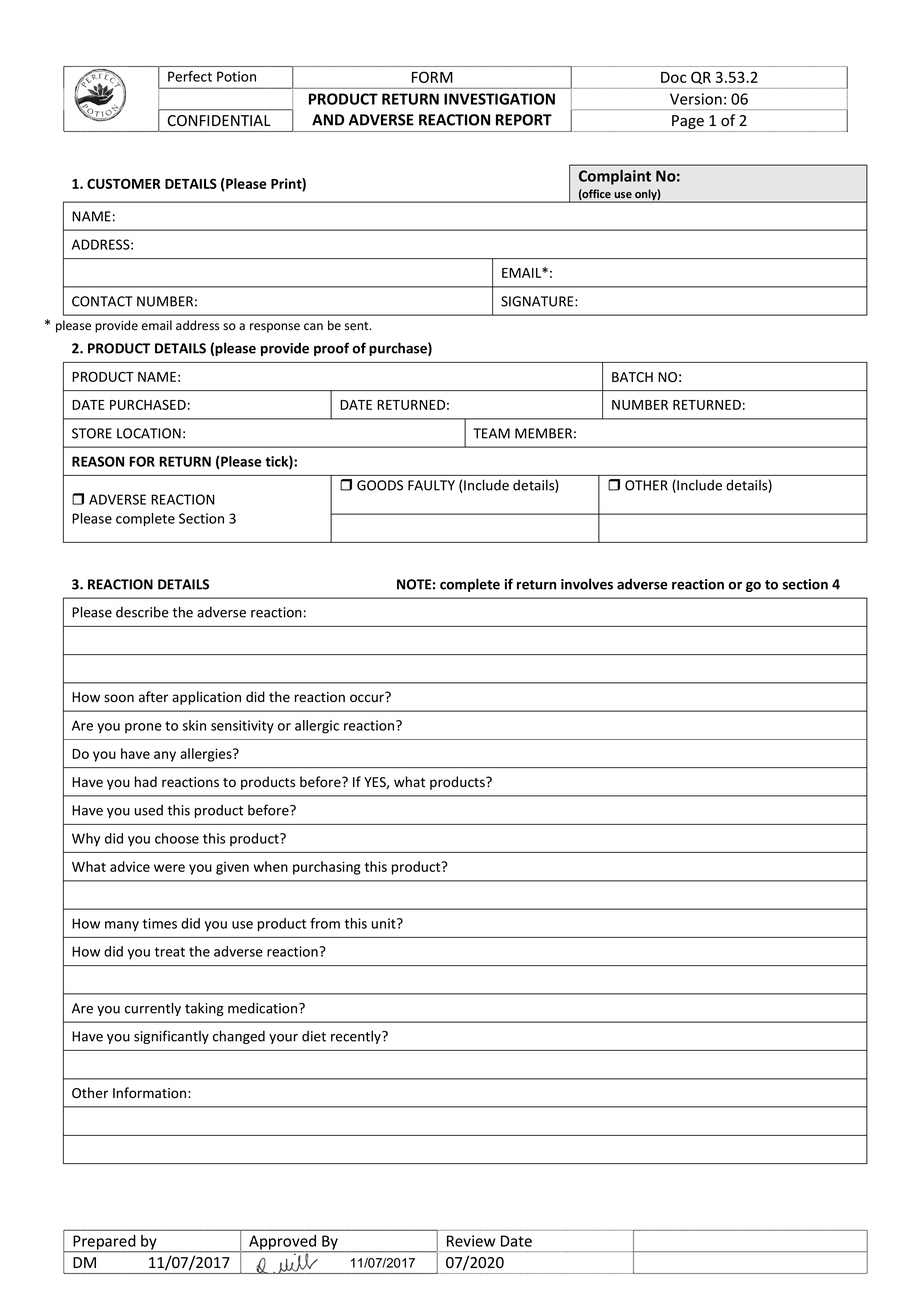 The width and height of the screenshot is (924, 1308). What do you see at coordinates (471, 1241) in the screenshot?
I see `Review` at bounding box center [471, 1241].
